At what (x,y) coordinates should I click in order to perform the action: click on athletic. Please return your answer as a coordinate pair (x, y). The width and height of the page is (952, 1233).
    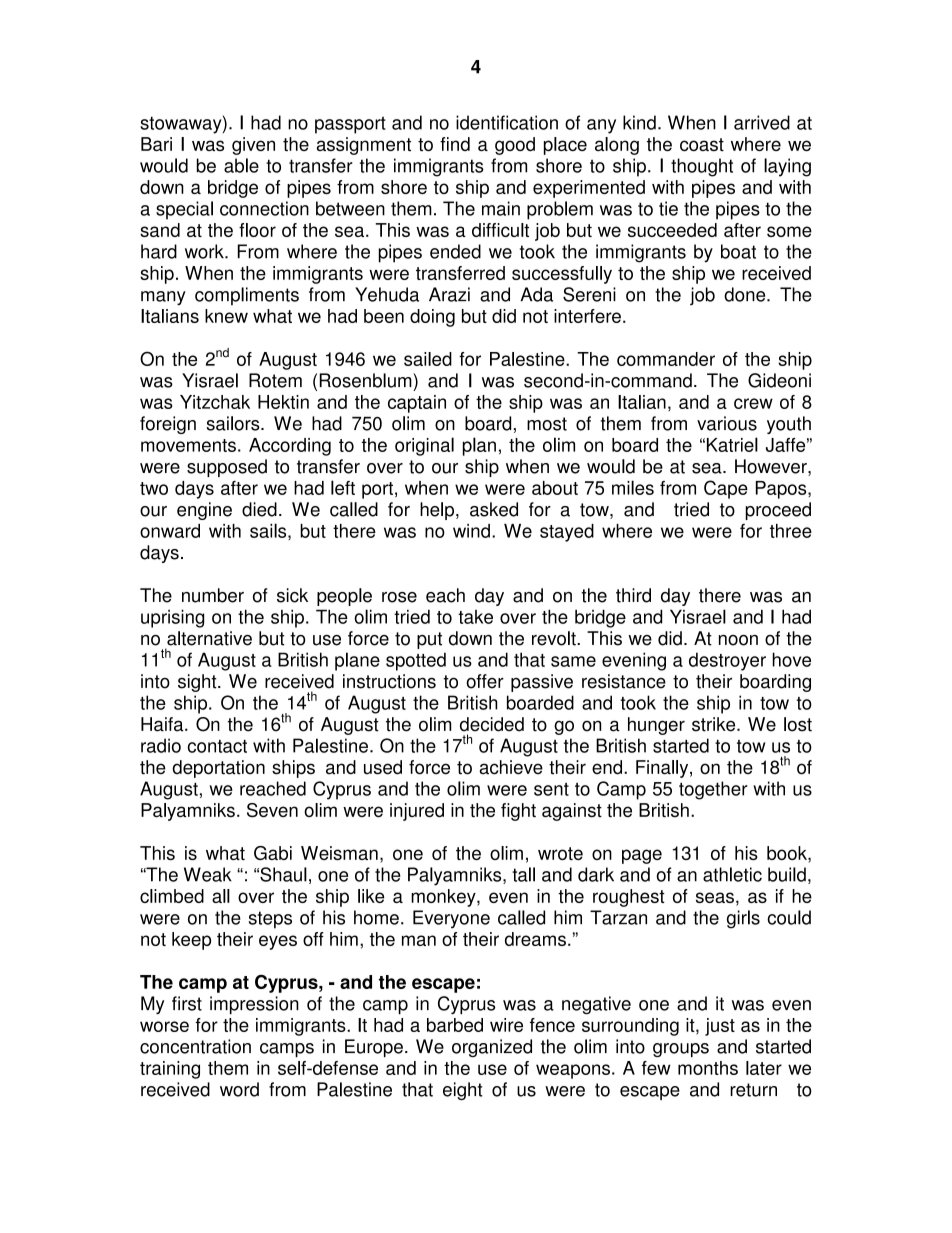
    Looking at the image, I should click on (732, 874).
